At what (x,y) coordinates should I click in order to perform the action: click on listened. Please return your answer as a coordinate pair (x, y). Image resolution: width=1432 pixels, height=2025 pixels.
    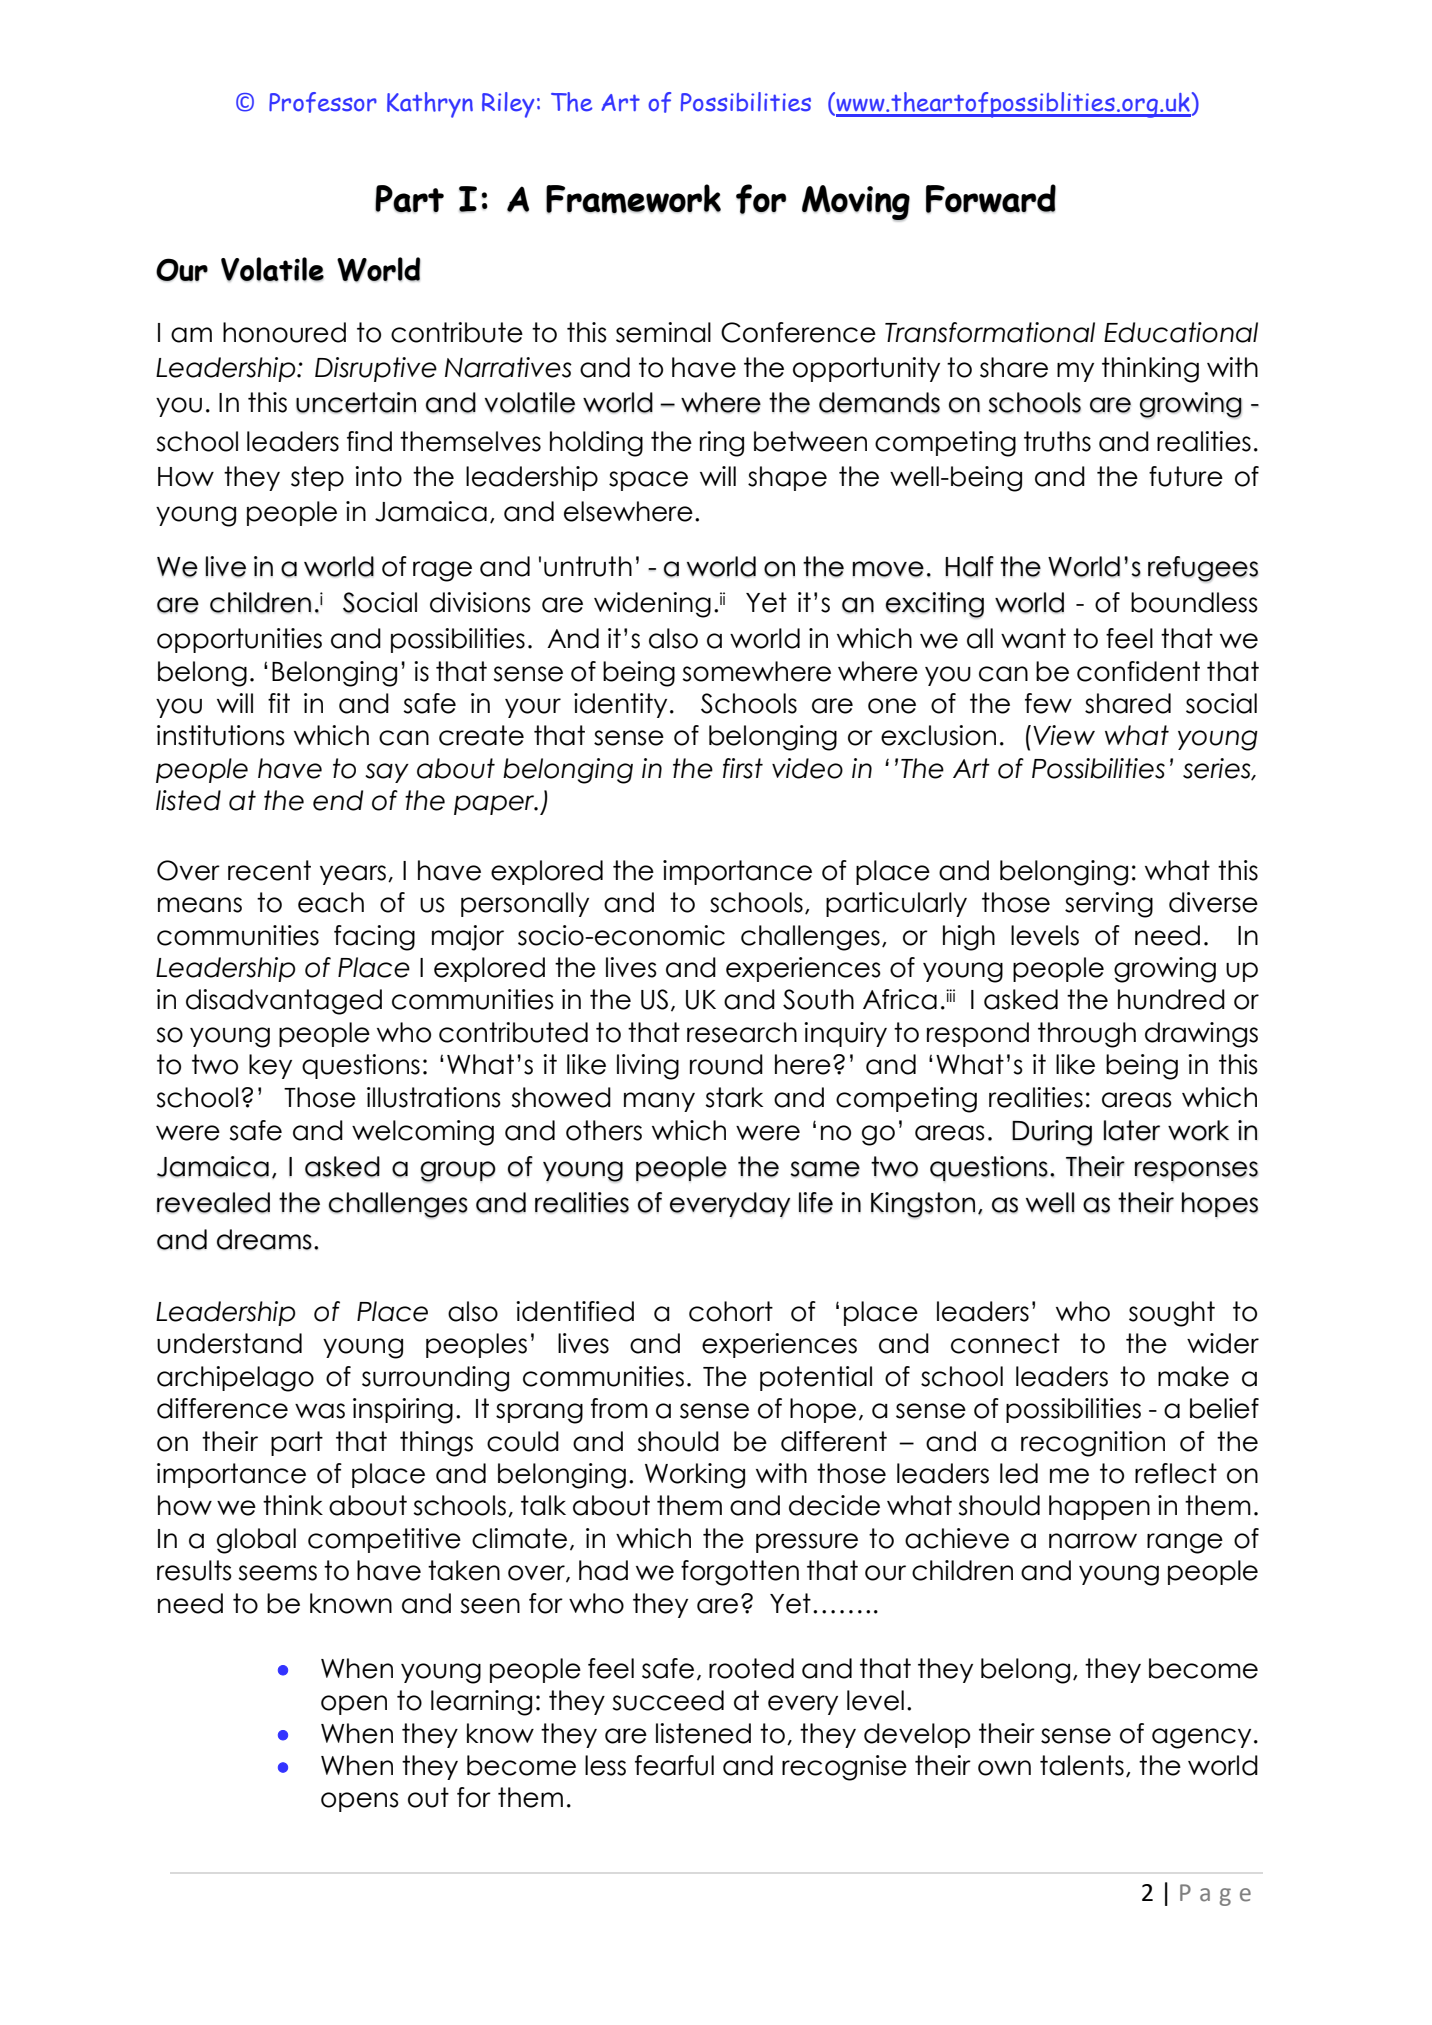
    Looking at the image, I should click on (703, 1733).
